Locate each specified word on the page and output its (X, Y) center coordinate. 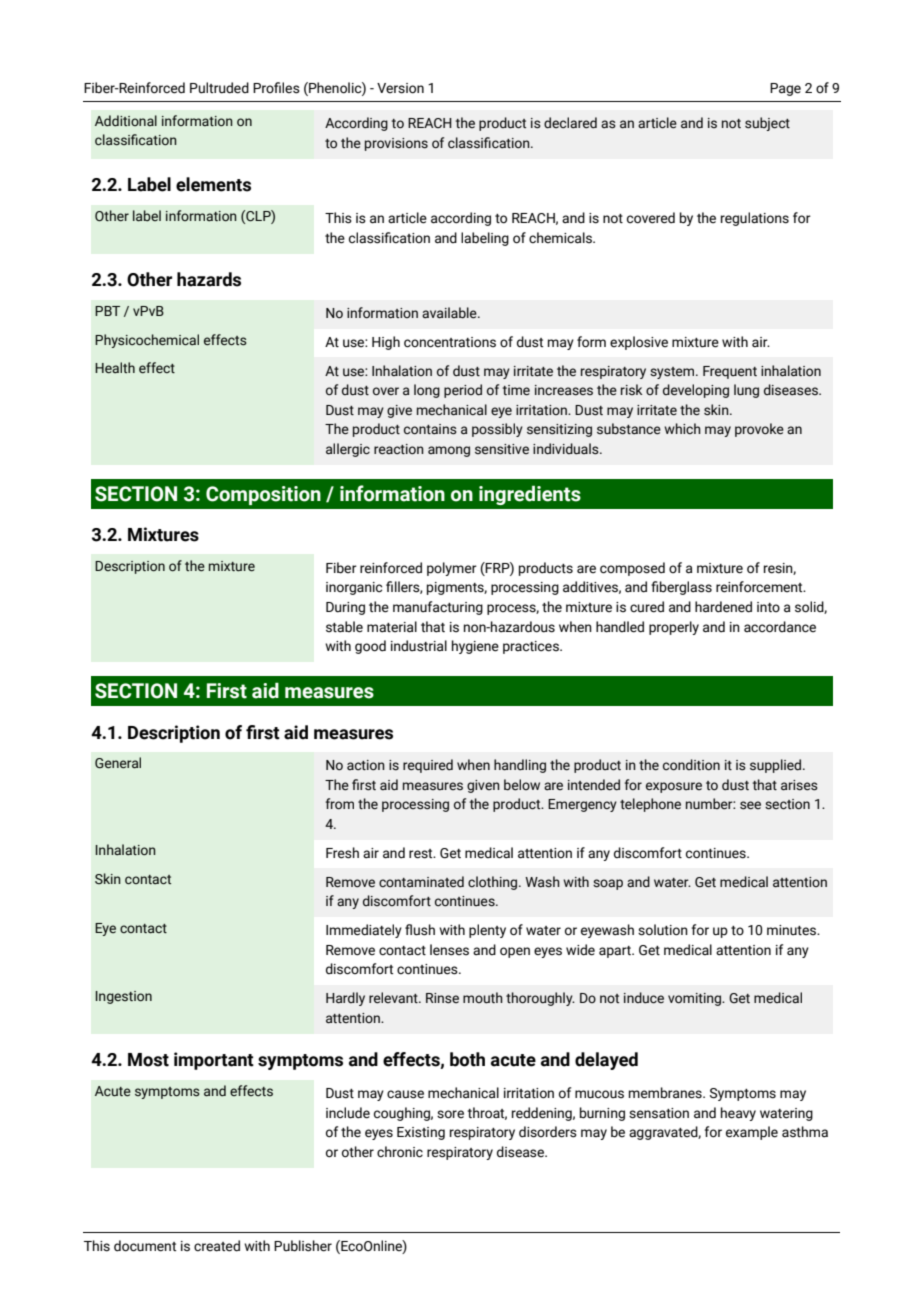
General (118, 763)
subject (767, 124)
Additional (126, 120)
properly (674, 628)
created (217, 1246)
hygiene (475, 647)
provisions (396, 144)
